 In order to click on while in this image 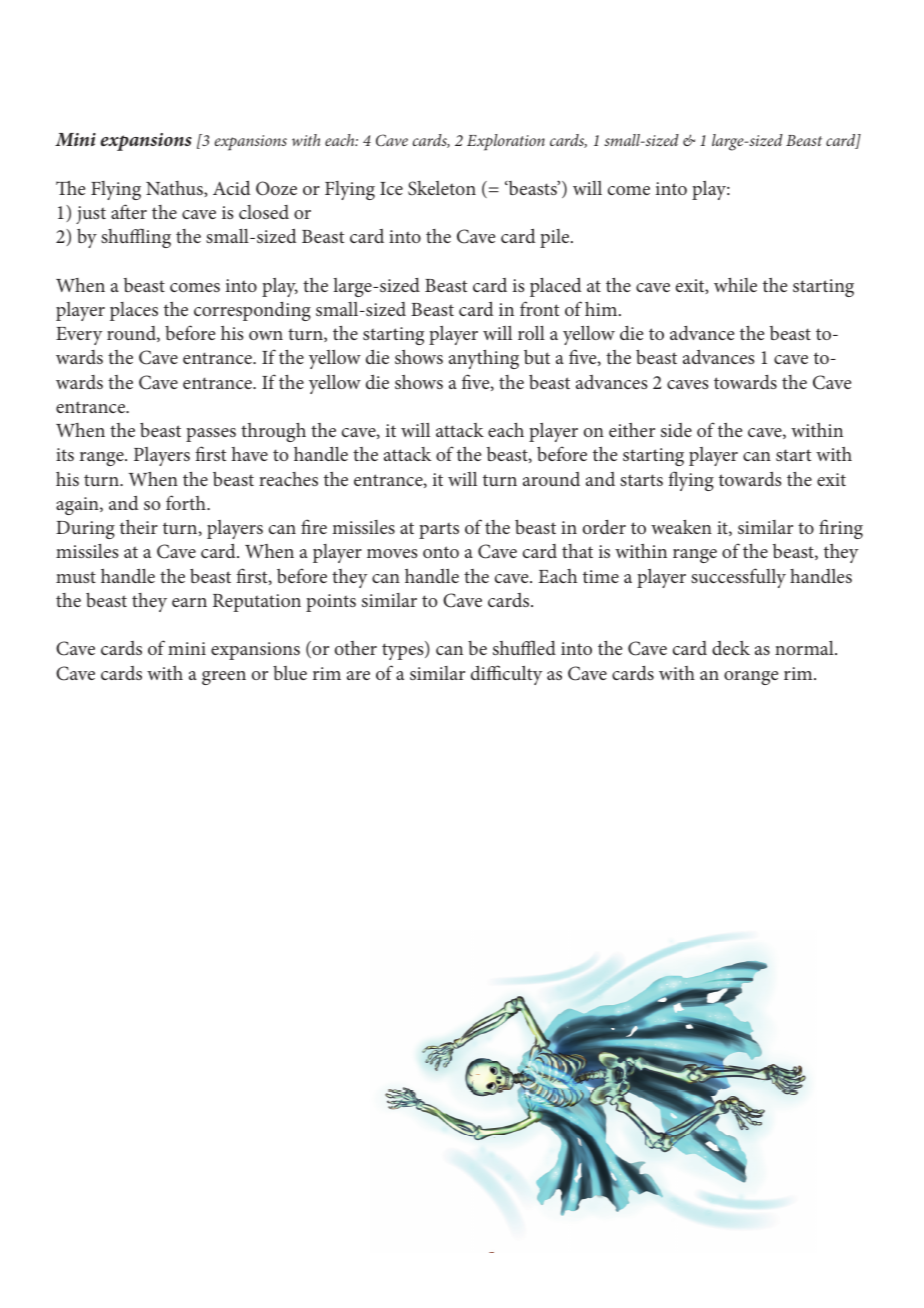, I will do `click(735, 285)`.
